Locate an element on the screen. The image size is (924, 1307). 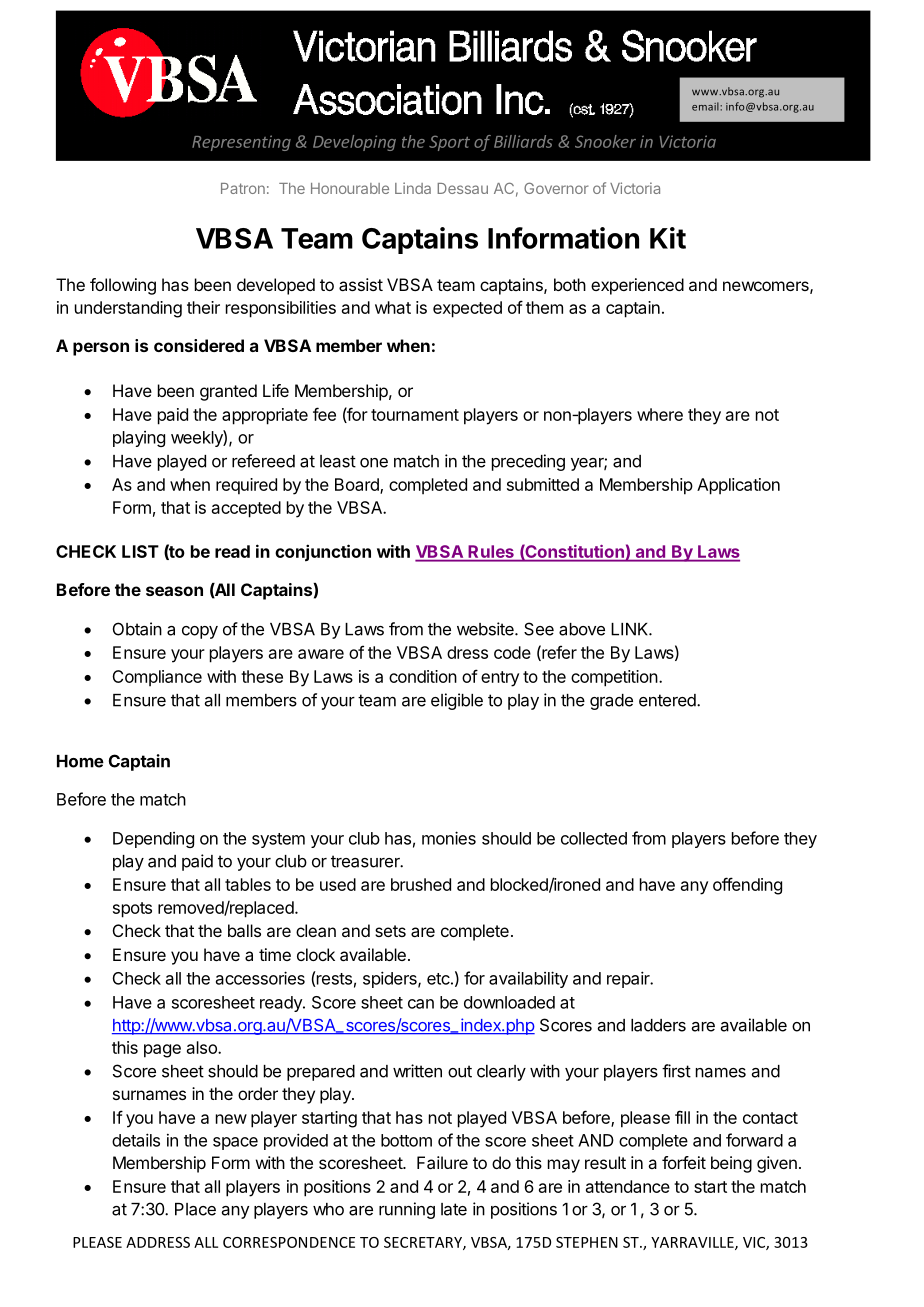
details is located at coordinates (136, 1140).
